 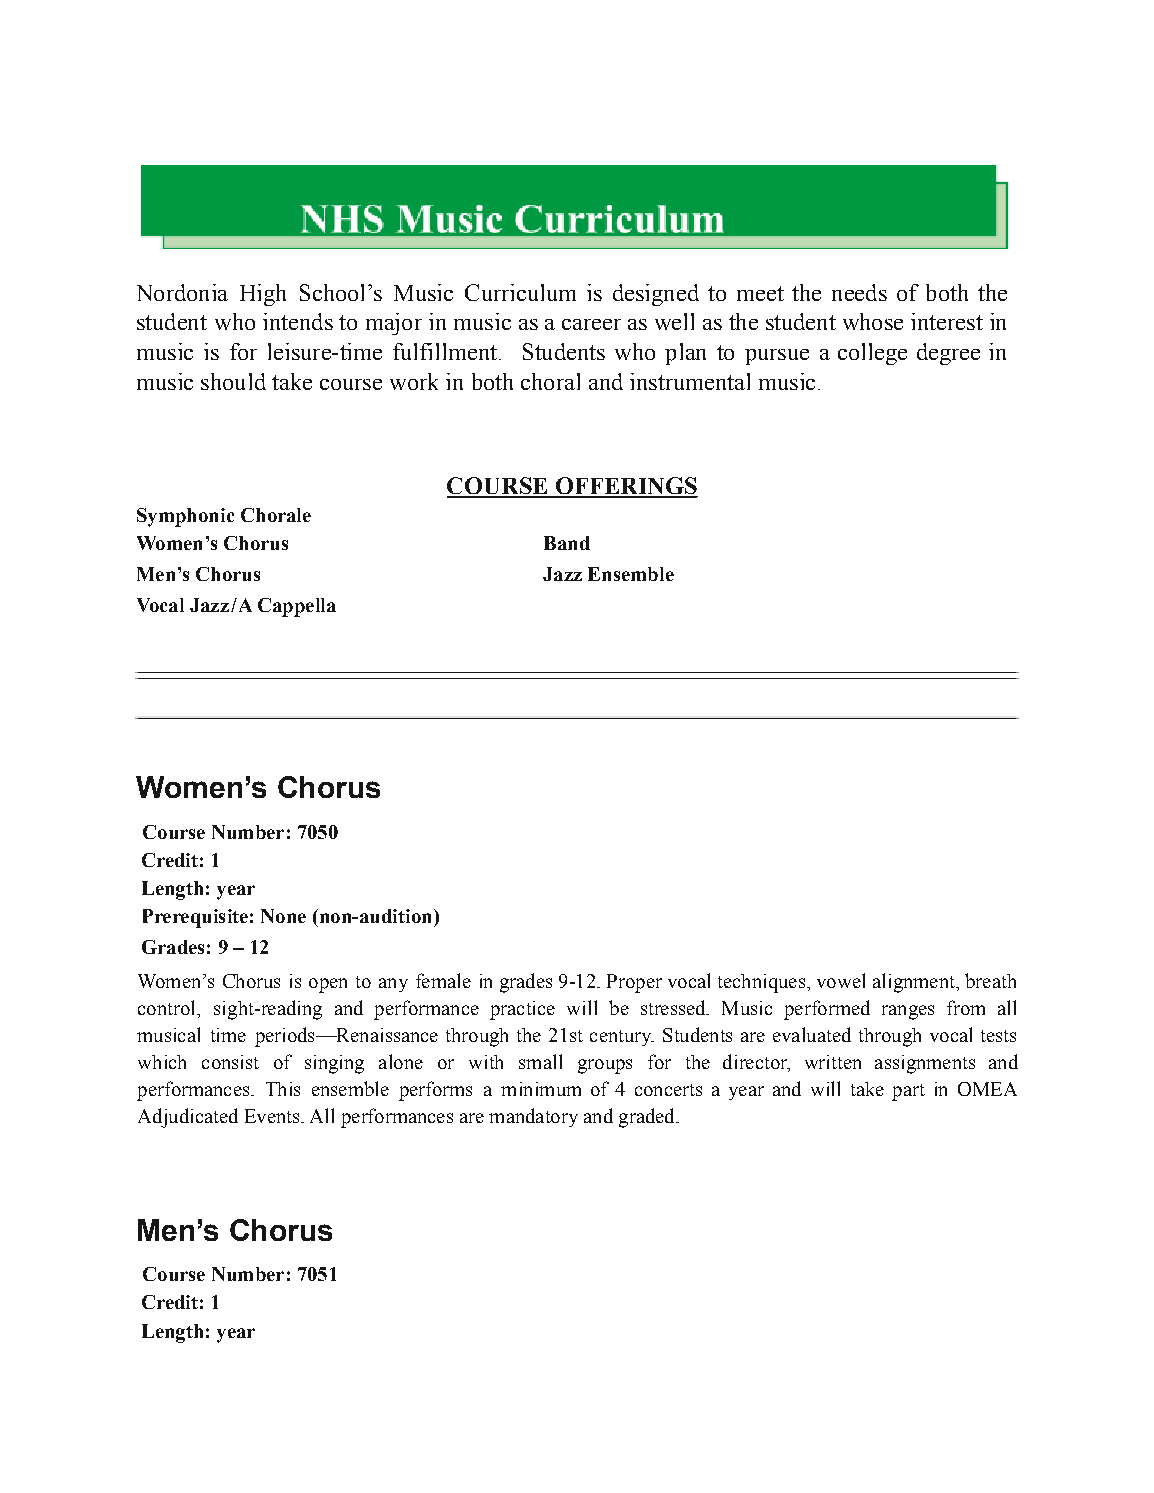 I want to click on None, so click(x=283, y=916).
